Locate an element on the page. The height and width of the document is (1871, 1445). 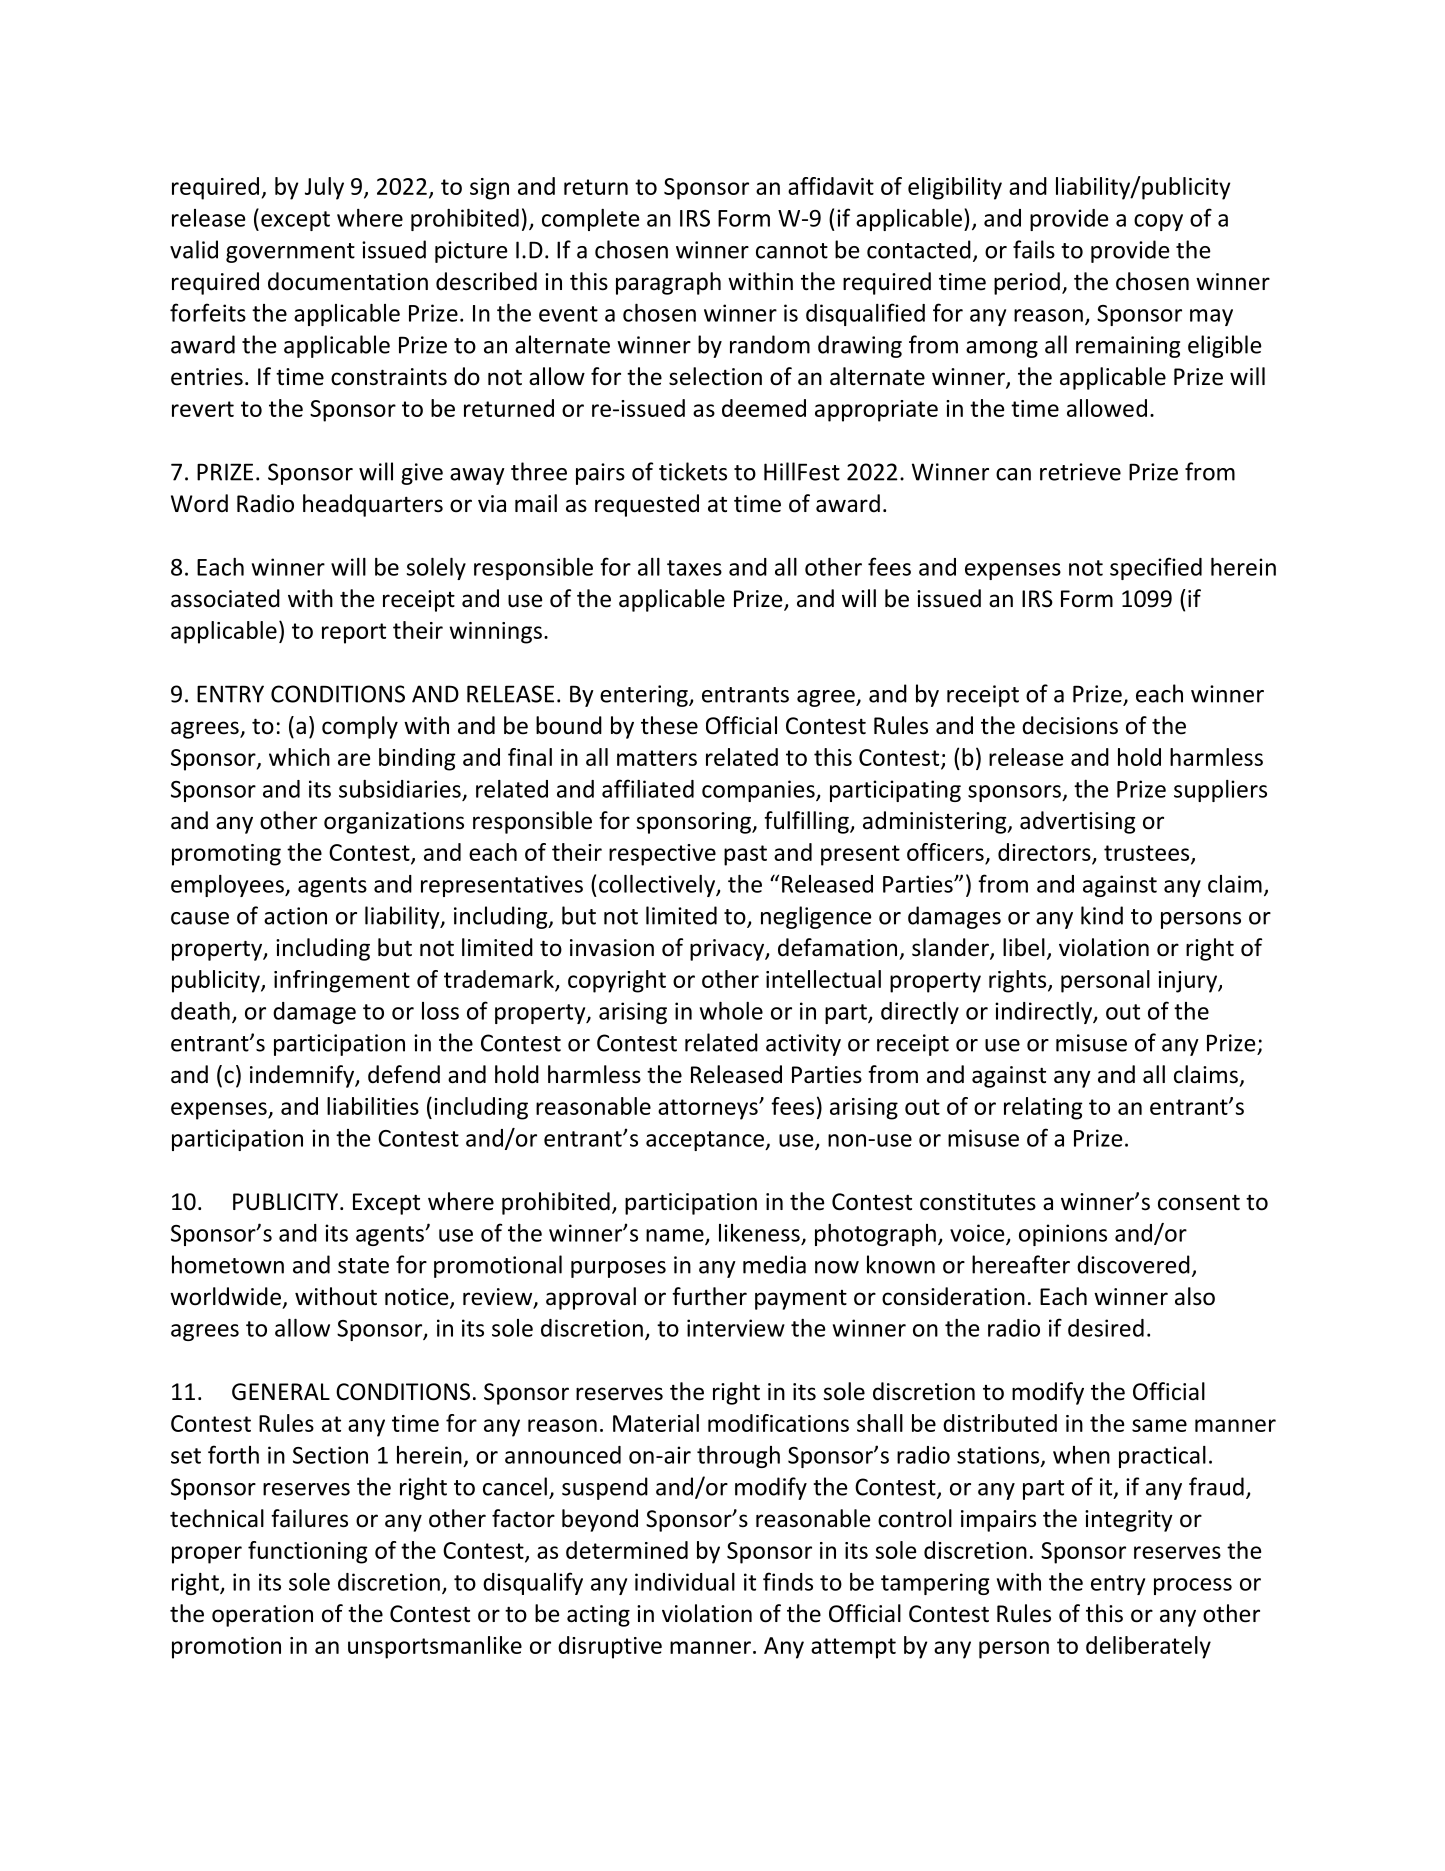
entering is located at coordinates (645, 696).
